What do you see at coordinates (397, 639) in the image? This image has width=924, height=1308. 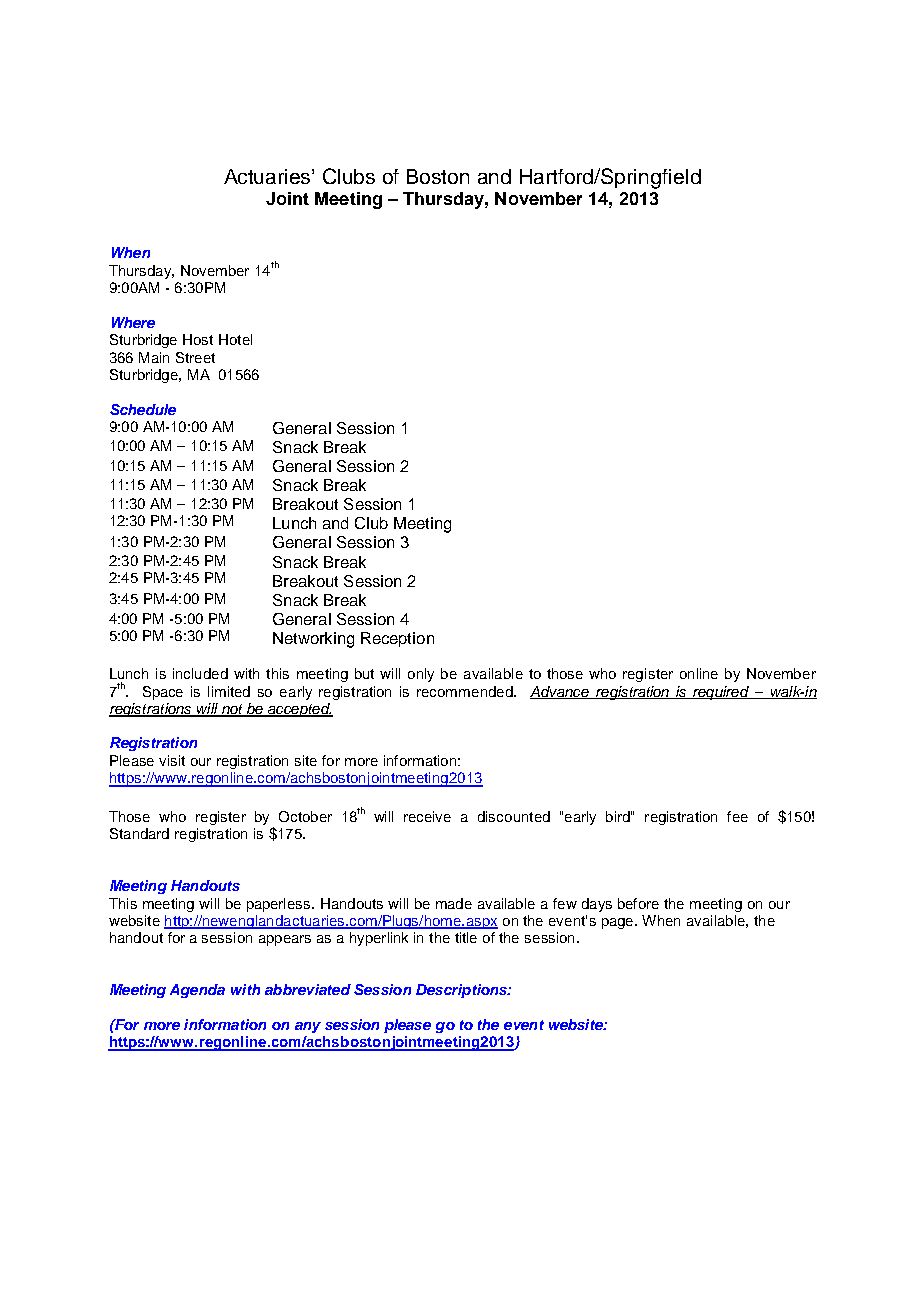 I see `Reception` at bounding box center [397, 639].
